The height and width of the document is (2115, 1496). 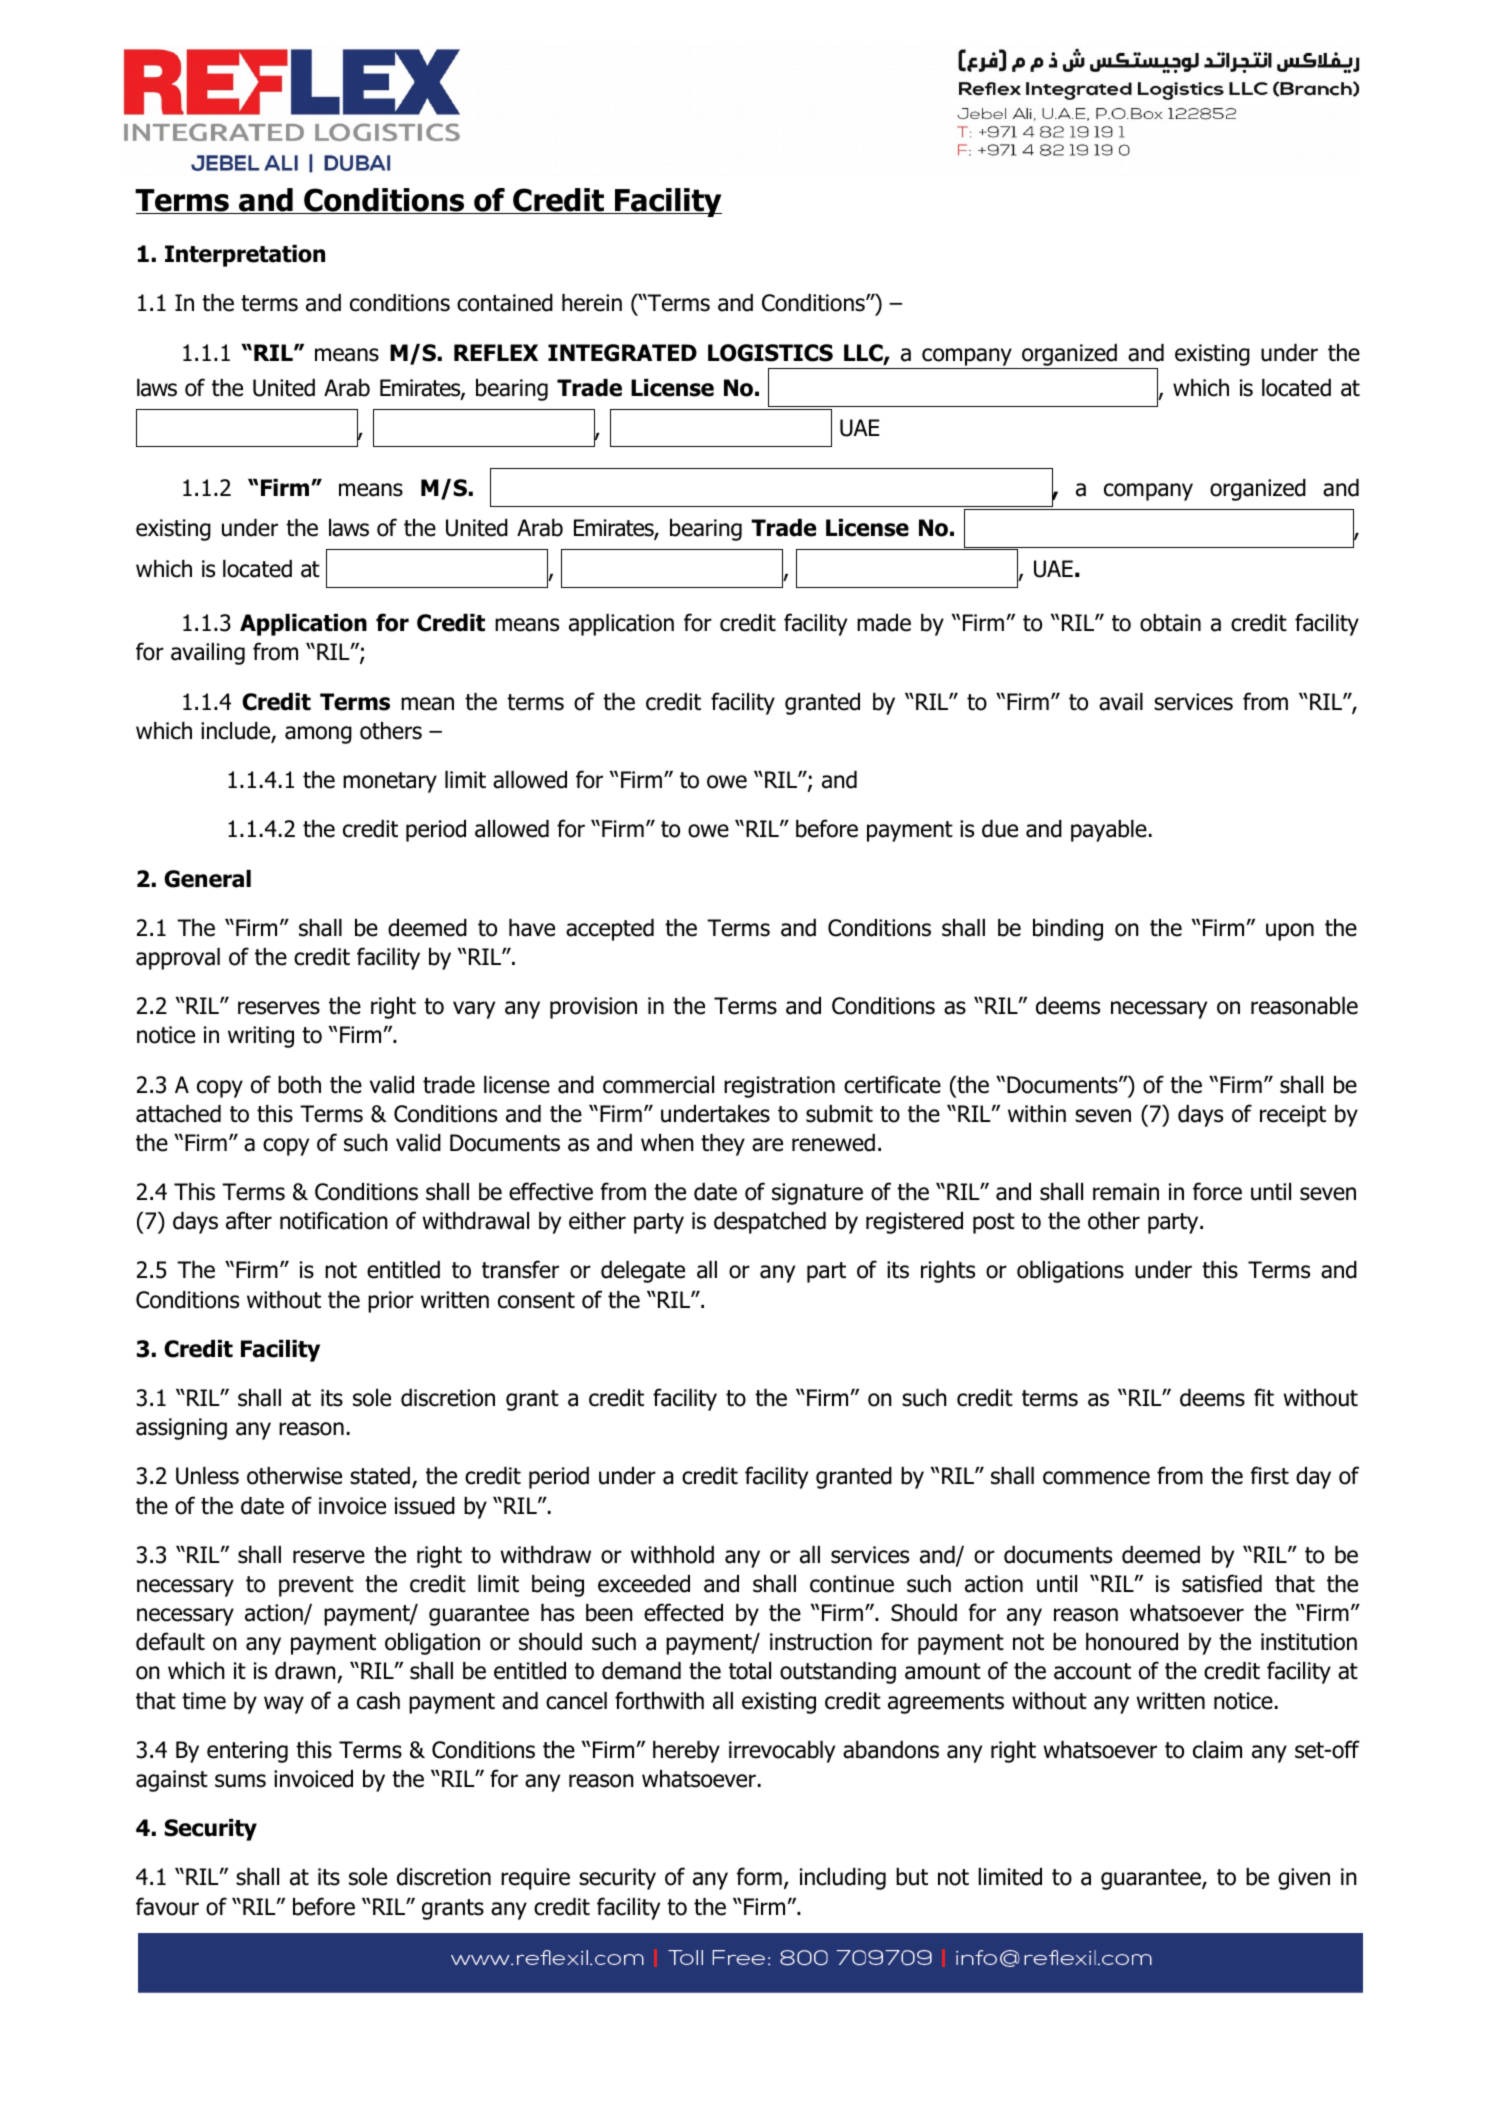 I want to click on stated, so click(x=380, y=1476).
